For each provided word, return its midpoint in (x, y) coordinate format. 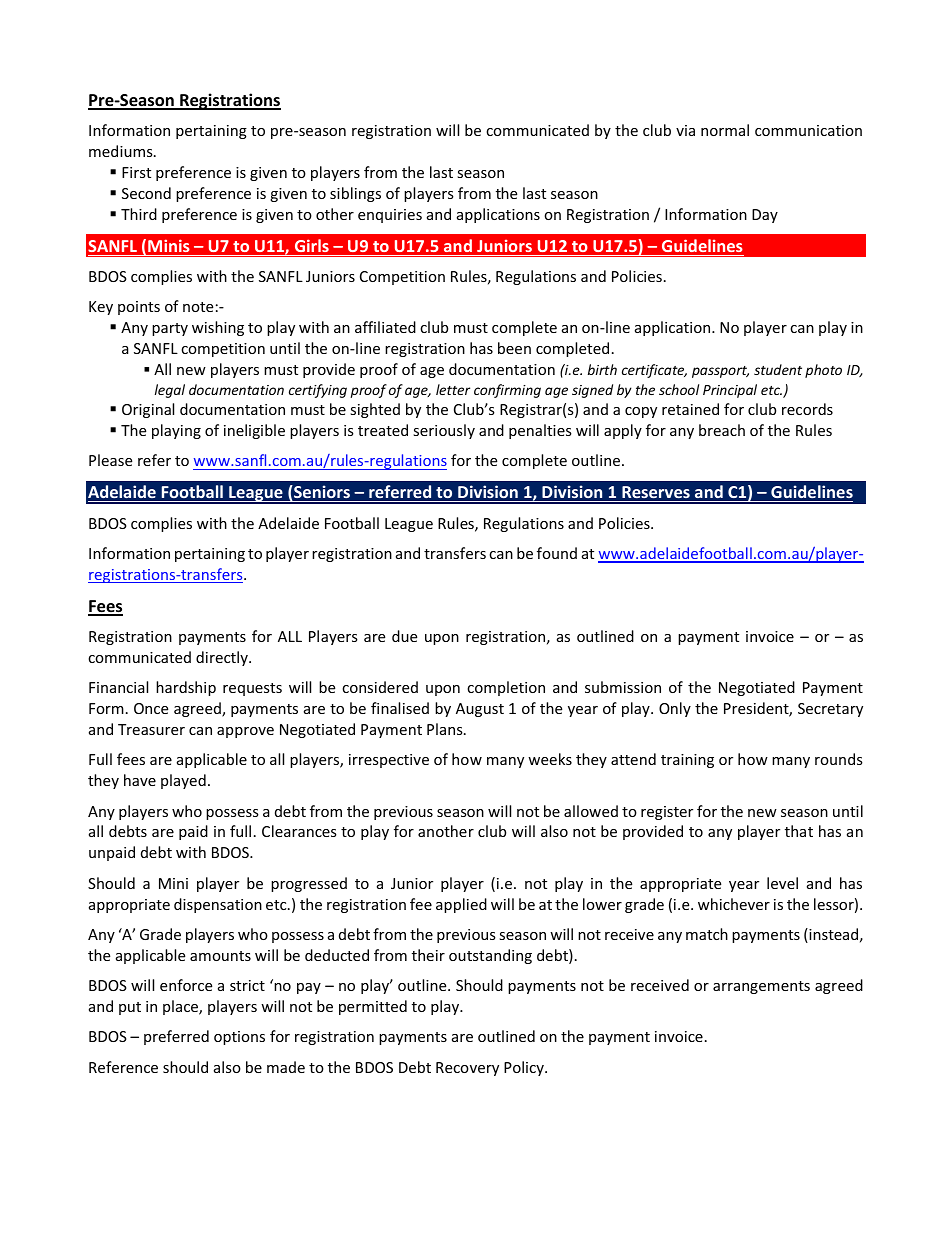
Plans (446, 729)
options (239, 1038)
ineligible (254, 431)
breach (722, 430)
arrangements (761, 987)
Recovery (467, 1069)
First (136, 172)
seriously (444, 431)
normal (725, 130)
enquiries (390, 216)
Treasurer (151, 729)
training (687, 761)
